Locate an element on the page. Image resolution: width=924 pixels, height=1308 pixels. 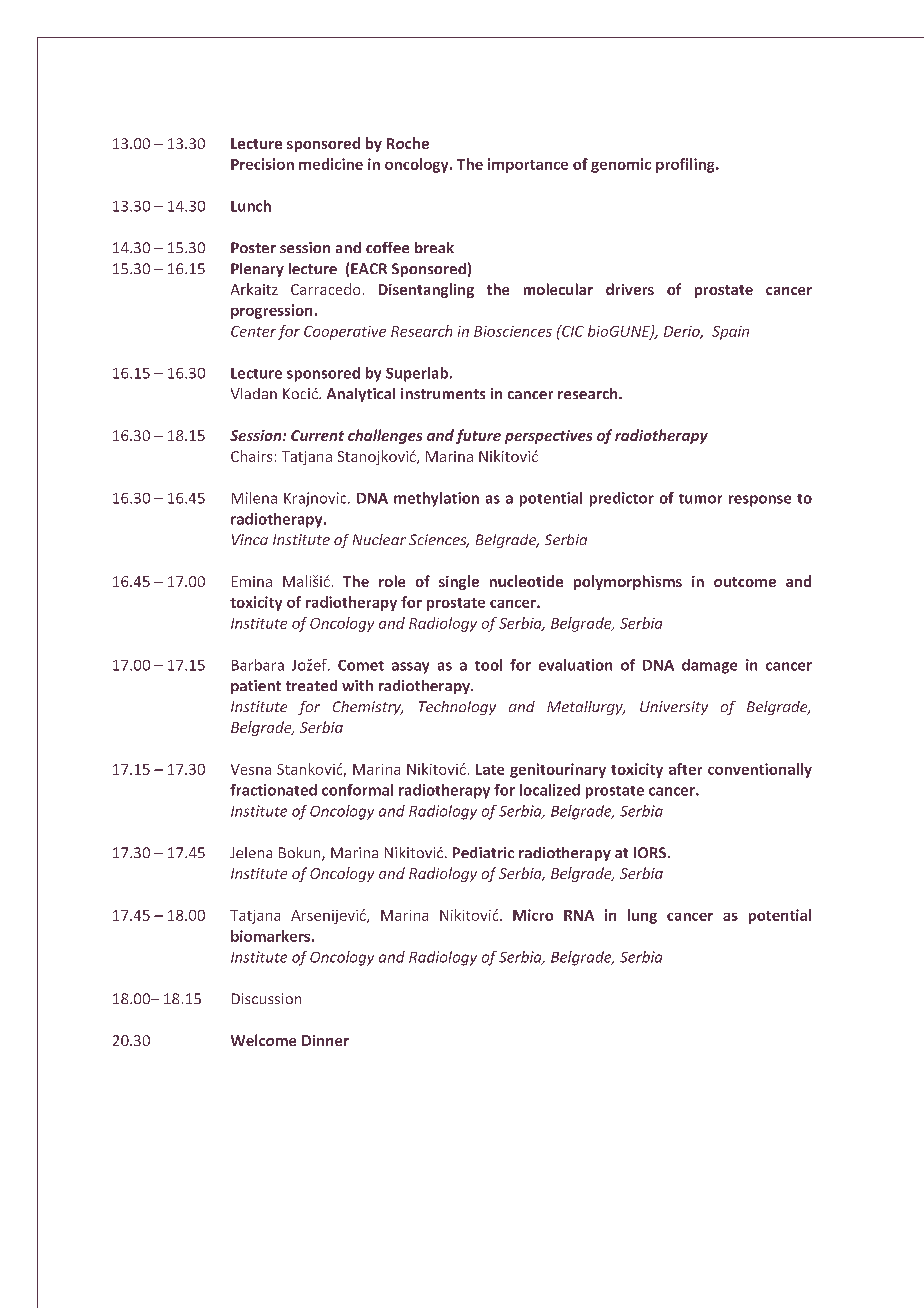
role is located at coordinates (392, 581).
